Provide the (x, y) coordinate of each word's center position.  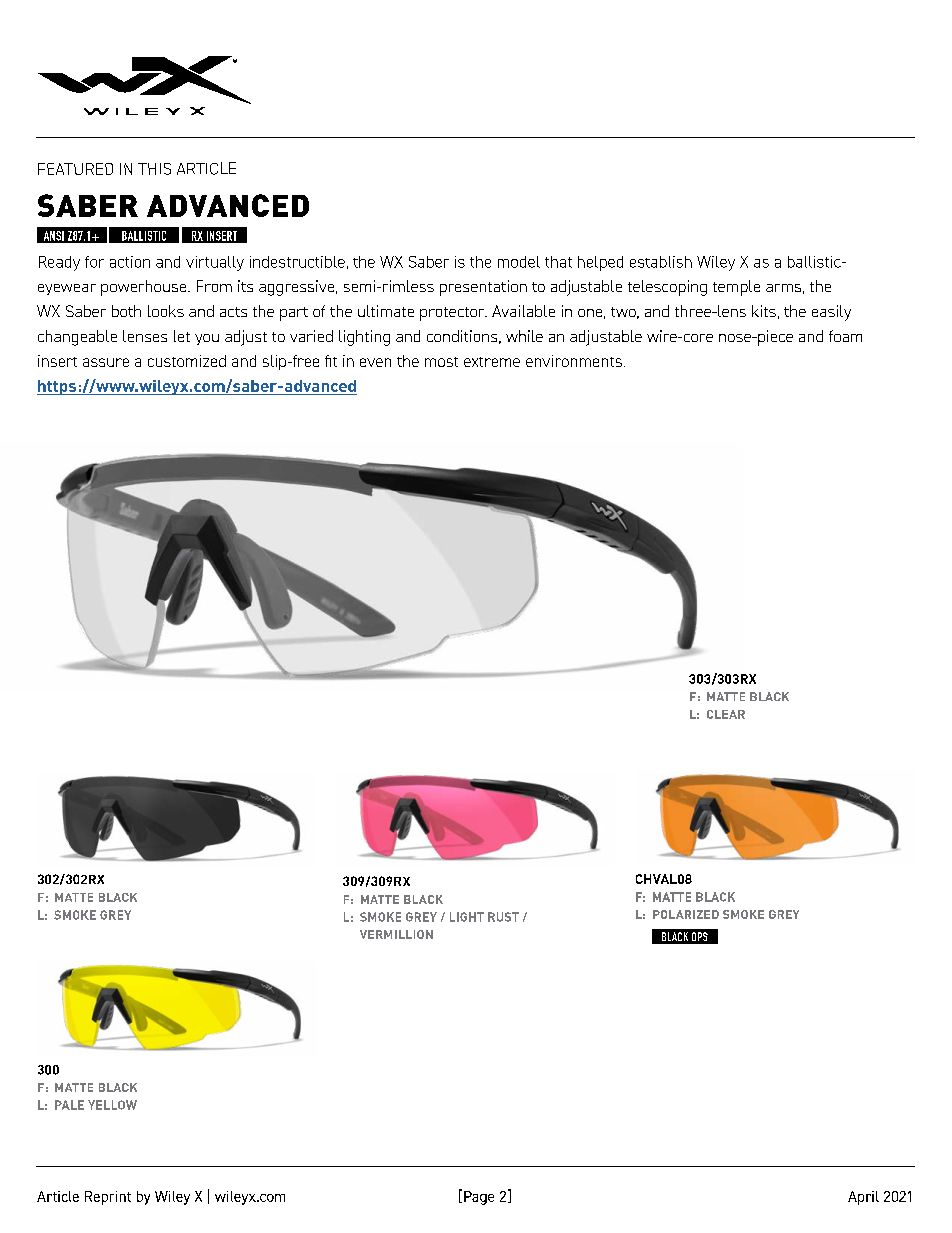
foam (845, 336)
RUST (503, 917)
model (519, 262)
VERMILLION (396, 934)
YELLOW (112, 1105)
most (441, 362)
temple (736, 288)
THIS (154, 169)
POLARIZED (686, 914)
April (863, 1198)
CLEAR (726, 714)
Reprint (108, 1198)
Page (479, 1198)
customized (187, 361)
